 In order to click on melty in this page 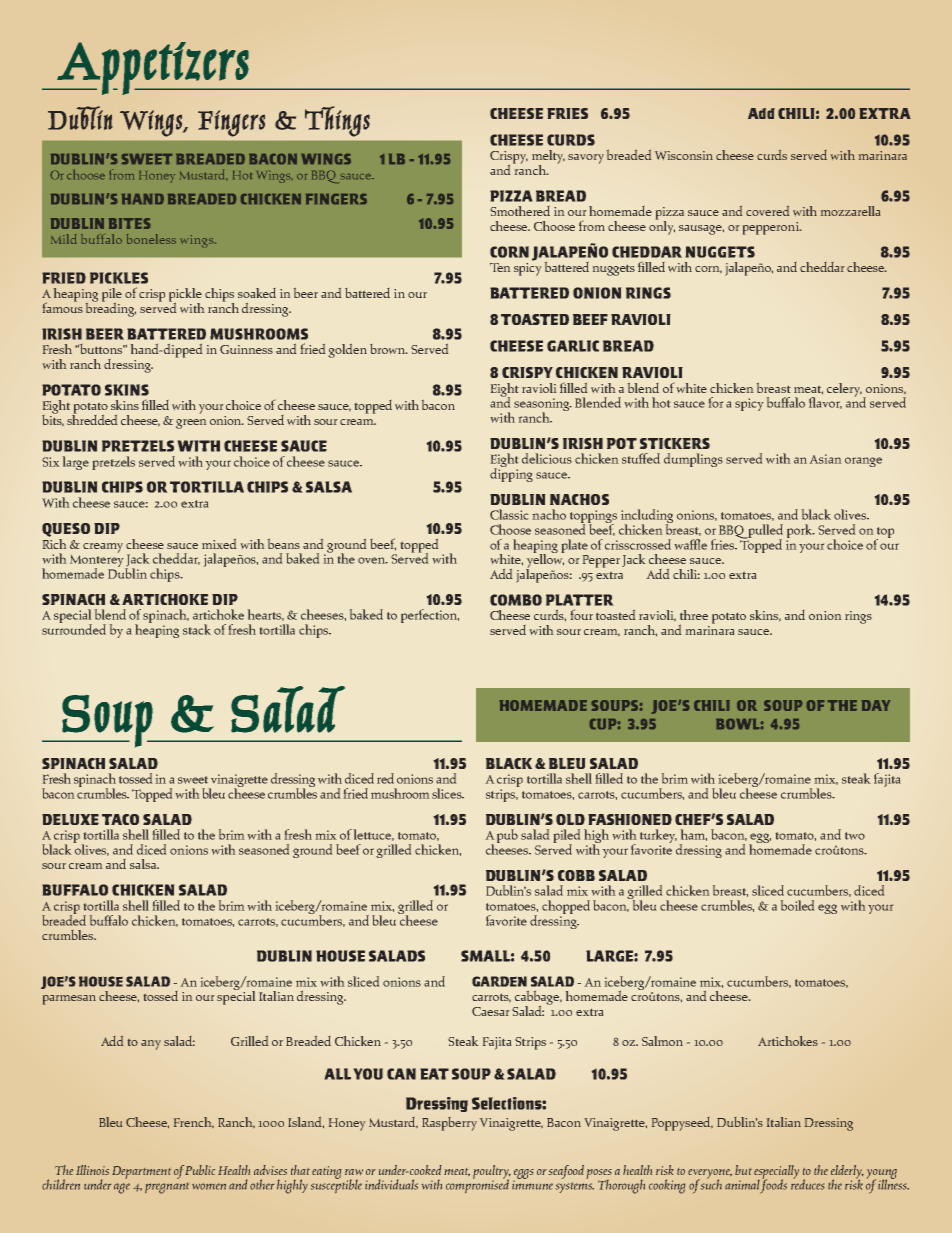, I will do `click(548, 158)`.
